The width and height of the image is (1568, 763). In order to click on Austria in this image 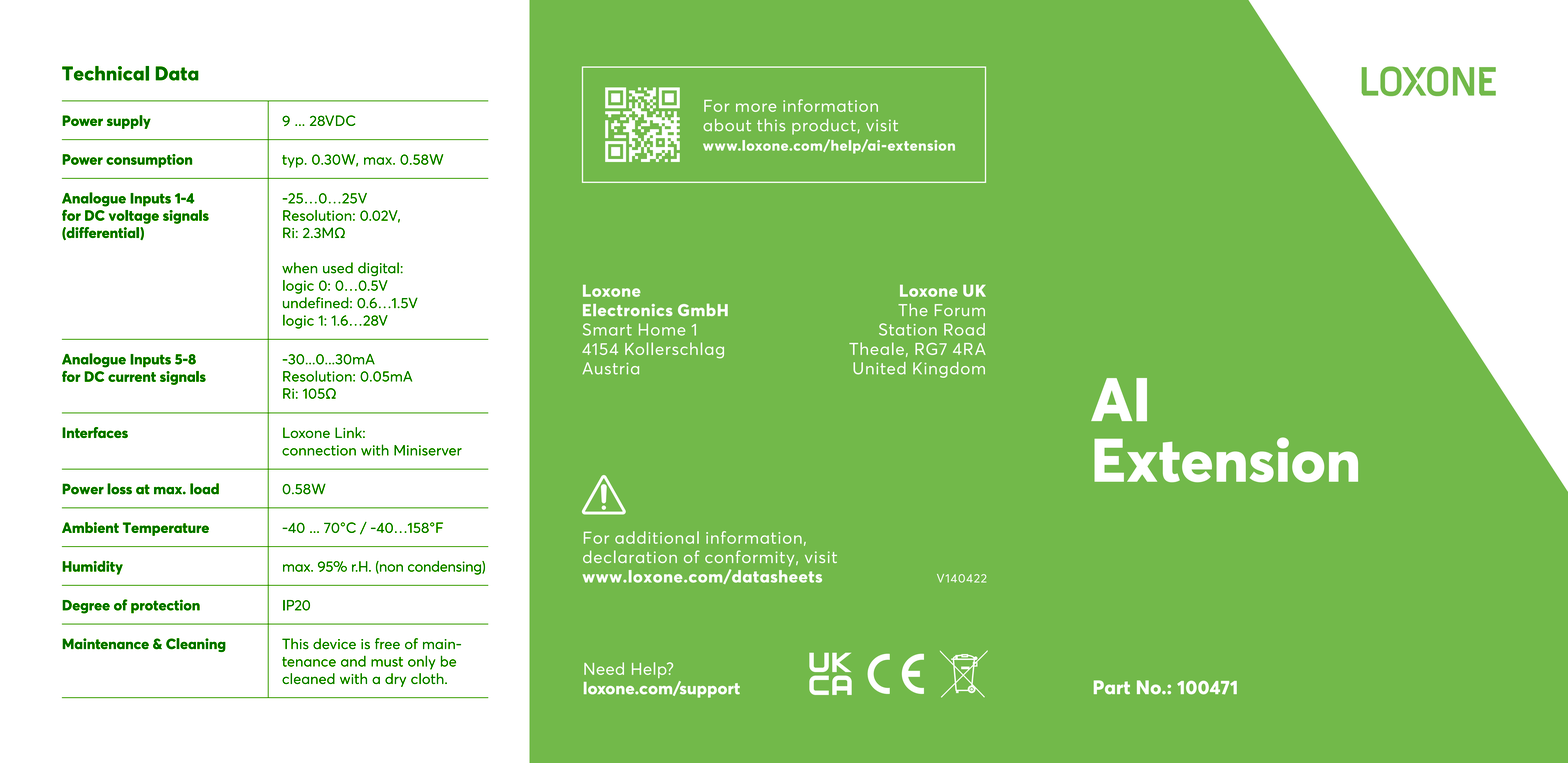, I will do `click(610, 368)`.
